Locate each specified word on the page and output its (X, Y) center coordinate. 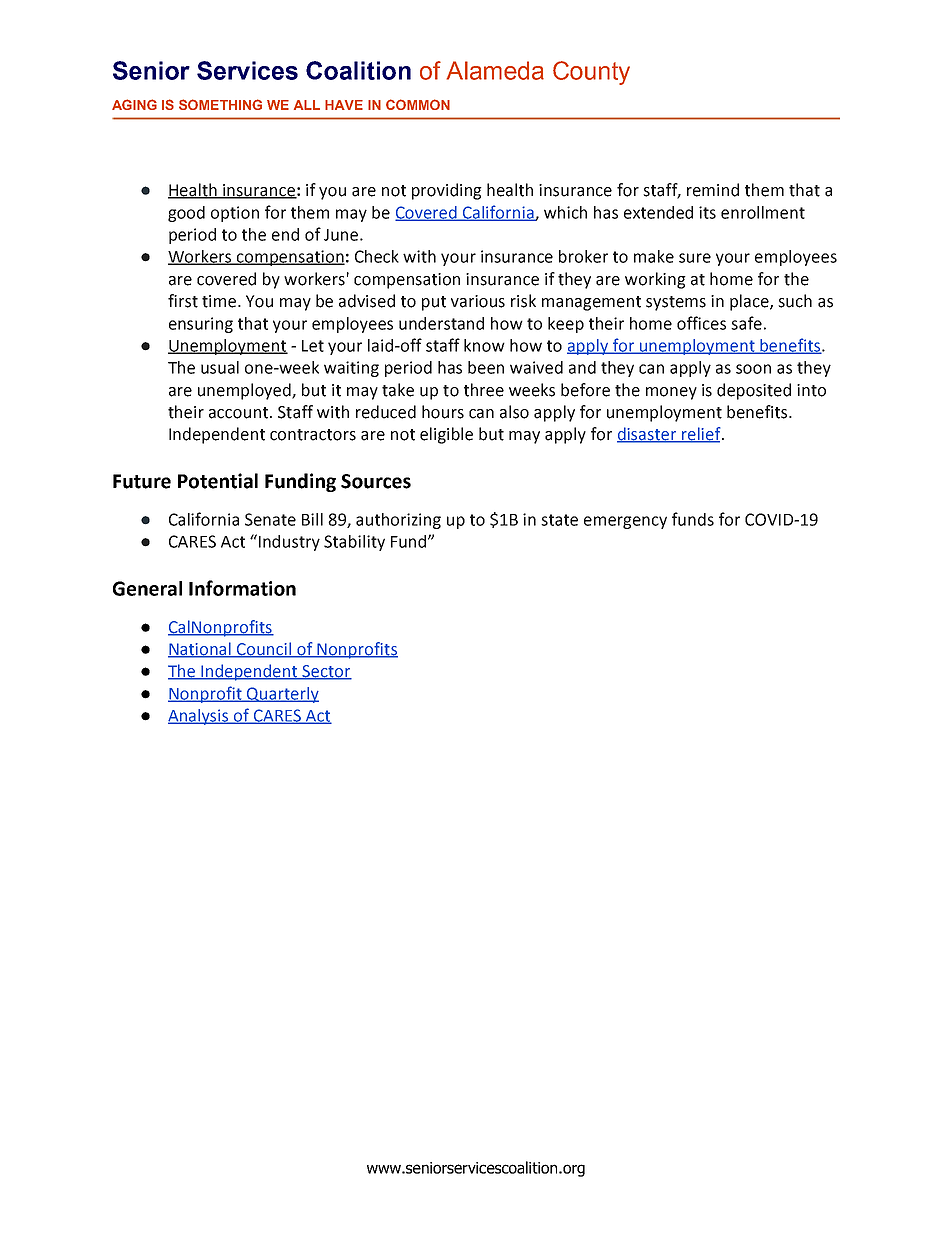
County (591, 73)
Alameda (495, 70)
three (484, 390)
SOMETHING (220, 104)
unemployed (245, 391)
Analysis (199, 717)
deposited (754, 391)
